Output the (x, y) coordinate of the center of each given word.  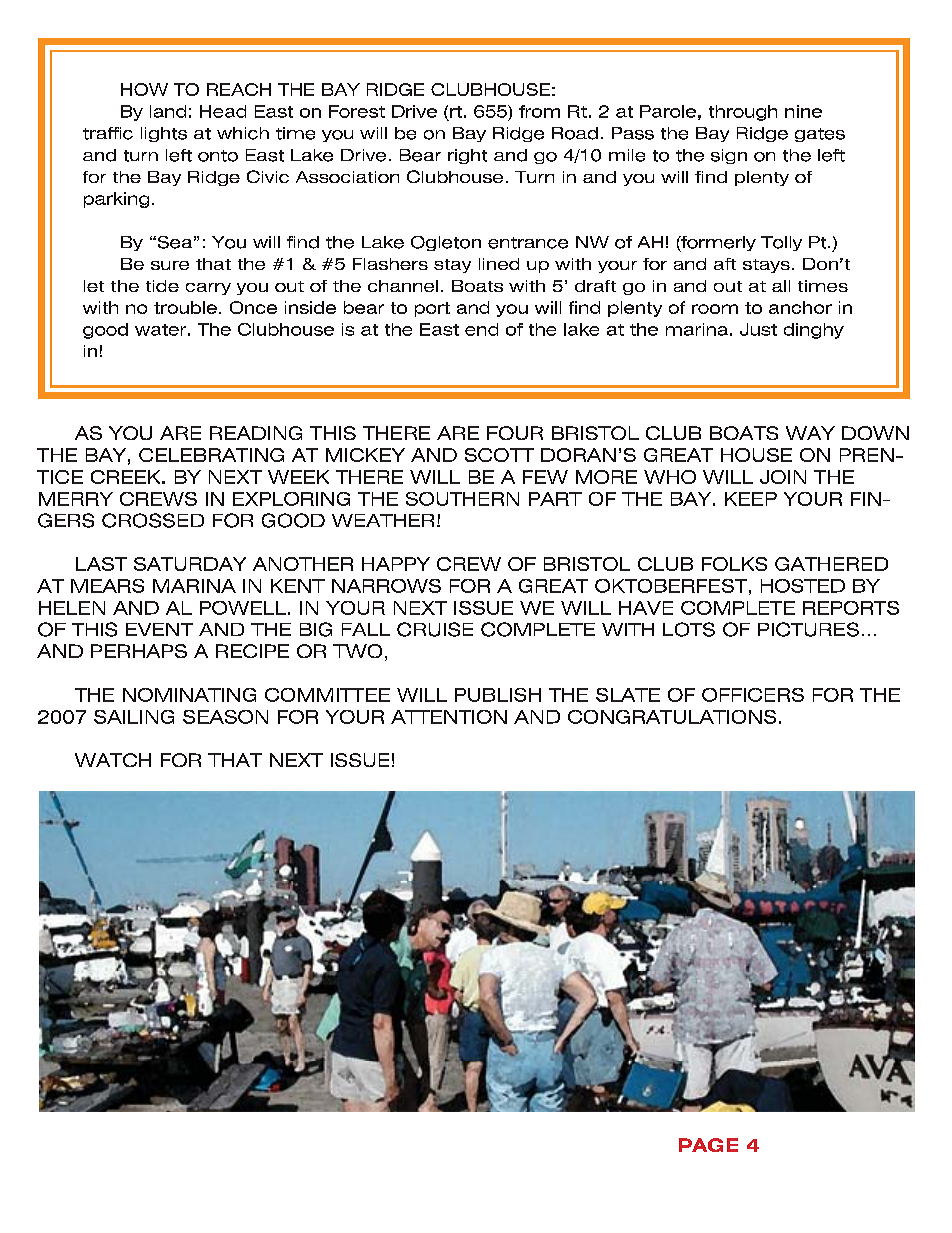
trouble (185, 307)
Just (758, 329)
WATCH (113, 760)
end (481, 329)
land (168, 111)
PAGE (708, 1145)
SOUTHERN (462, 499)
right (467, 156)
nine (803, 111)
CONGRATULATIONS (672, 717)
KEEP (751, 499)
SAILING (134, 717)
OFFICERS (753, 695)
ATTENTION (449, 717)
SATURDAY (190, 564)
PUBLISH (498, 695)
